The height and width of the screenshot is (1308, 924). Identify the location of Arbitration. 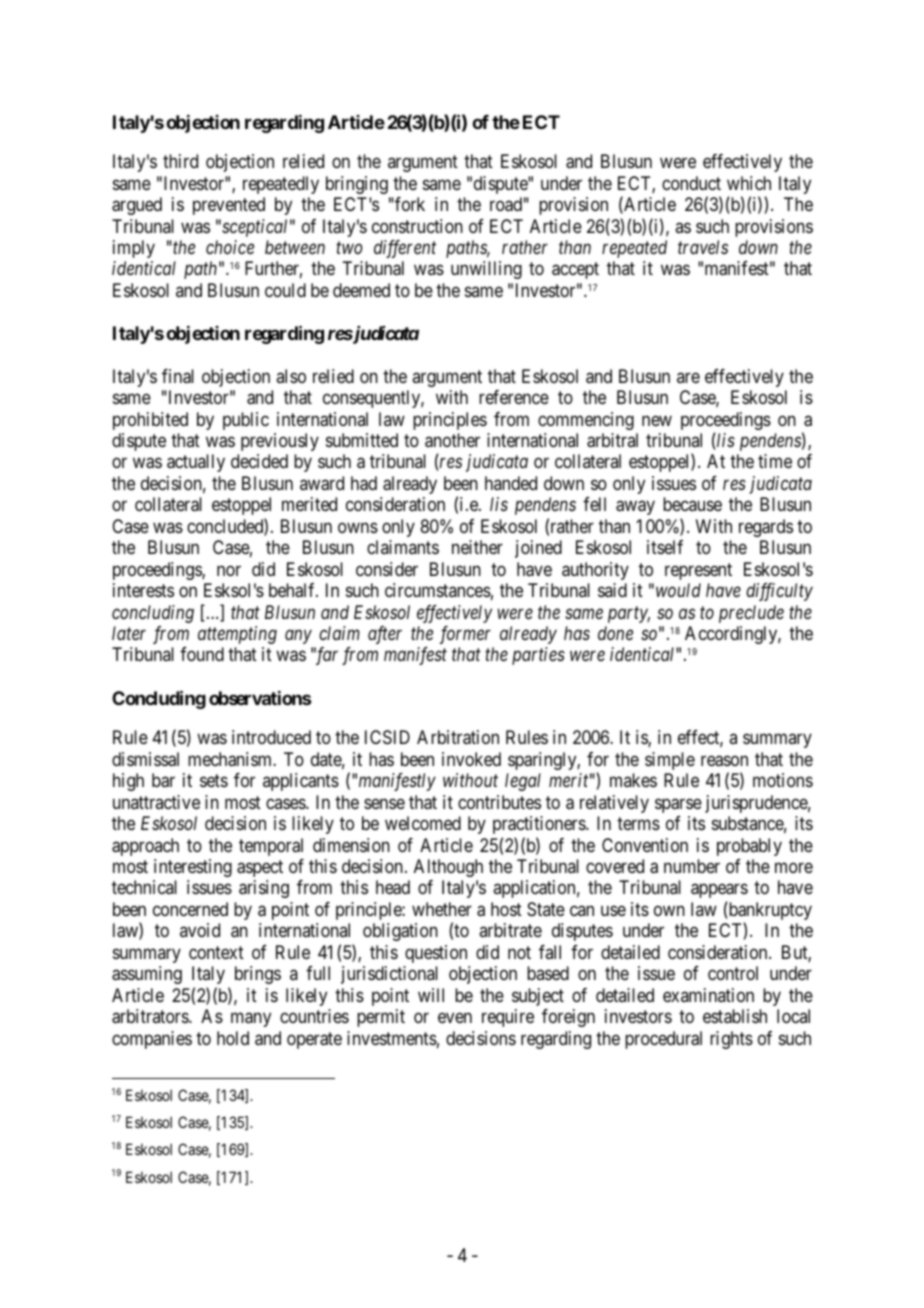
(458, 737).
